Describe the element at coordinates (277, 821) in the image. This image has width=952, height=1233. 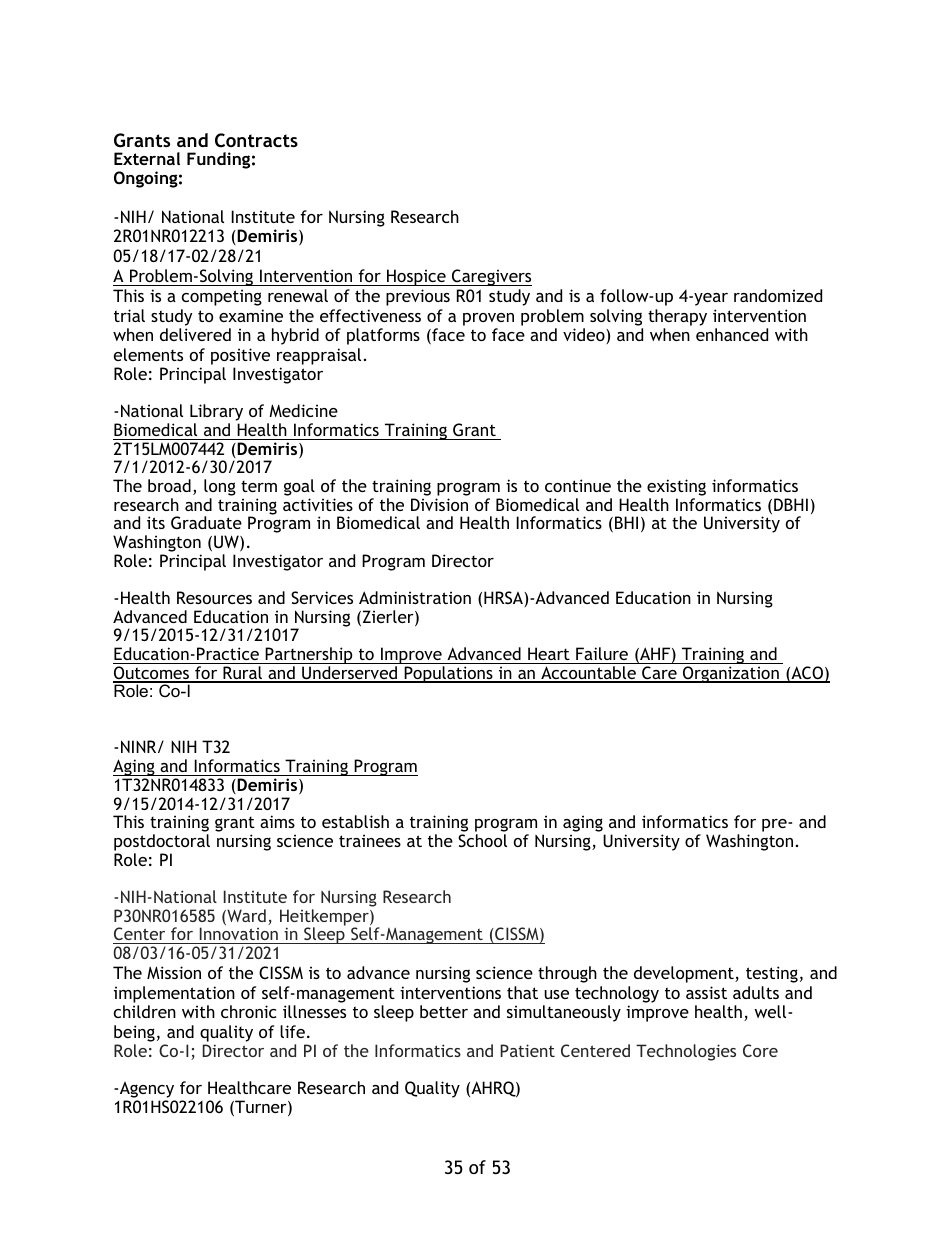
I see `aims` at that location.
